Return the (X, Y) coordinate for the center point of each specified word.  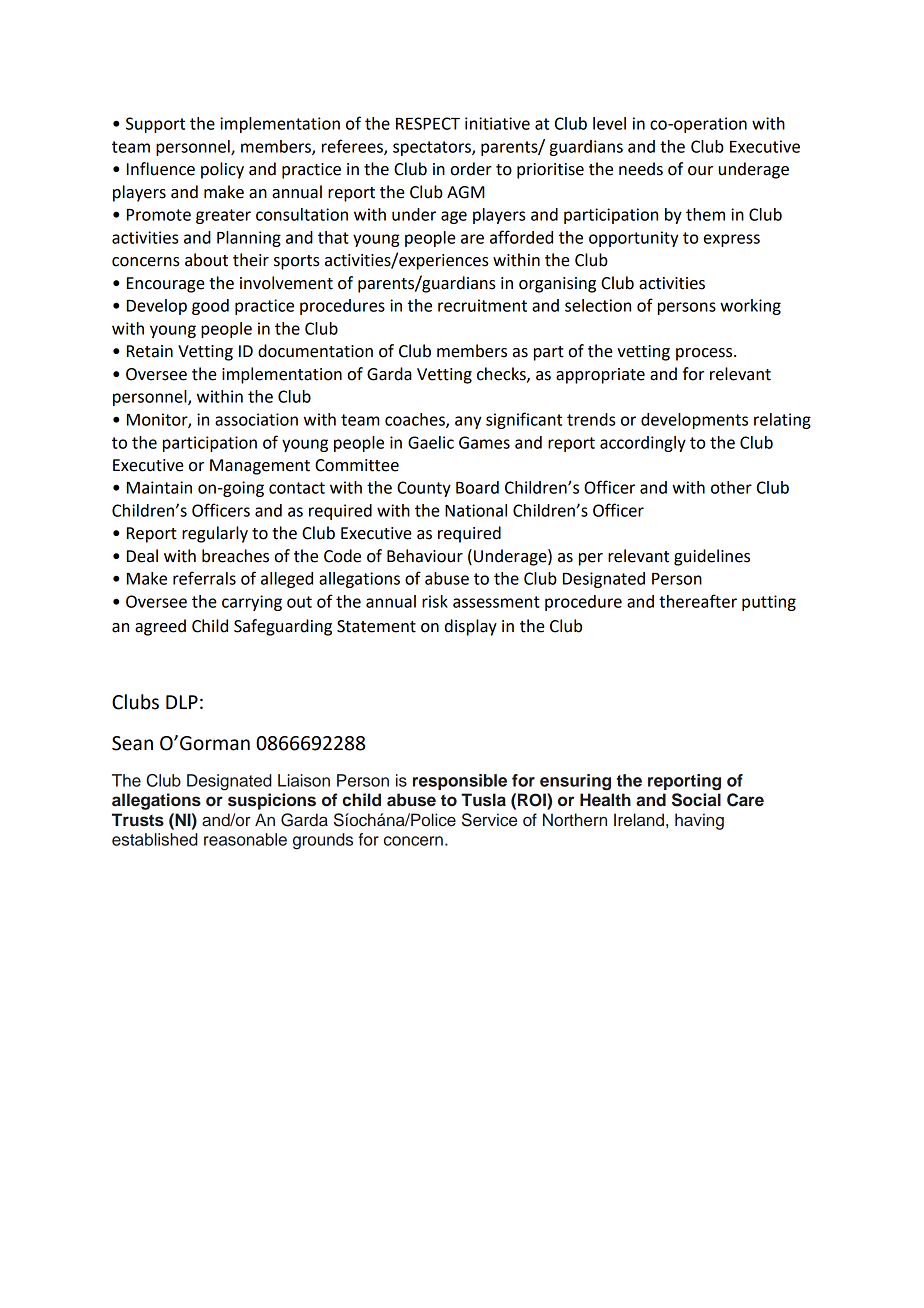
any (468, 422)
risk (435, 601)
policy (222, 170)
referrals (204, 578)
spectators (433, 148)
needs (641, 169)
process (705, 354)
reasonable (245, 839)
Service (489, 820)
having (699, 821)
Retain (150, 351)
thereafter (698, 601)
